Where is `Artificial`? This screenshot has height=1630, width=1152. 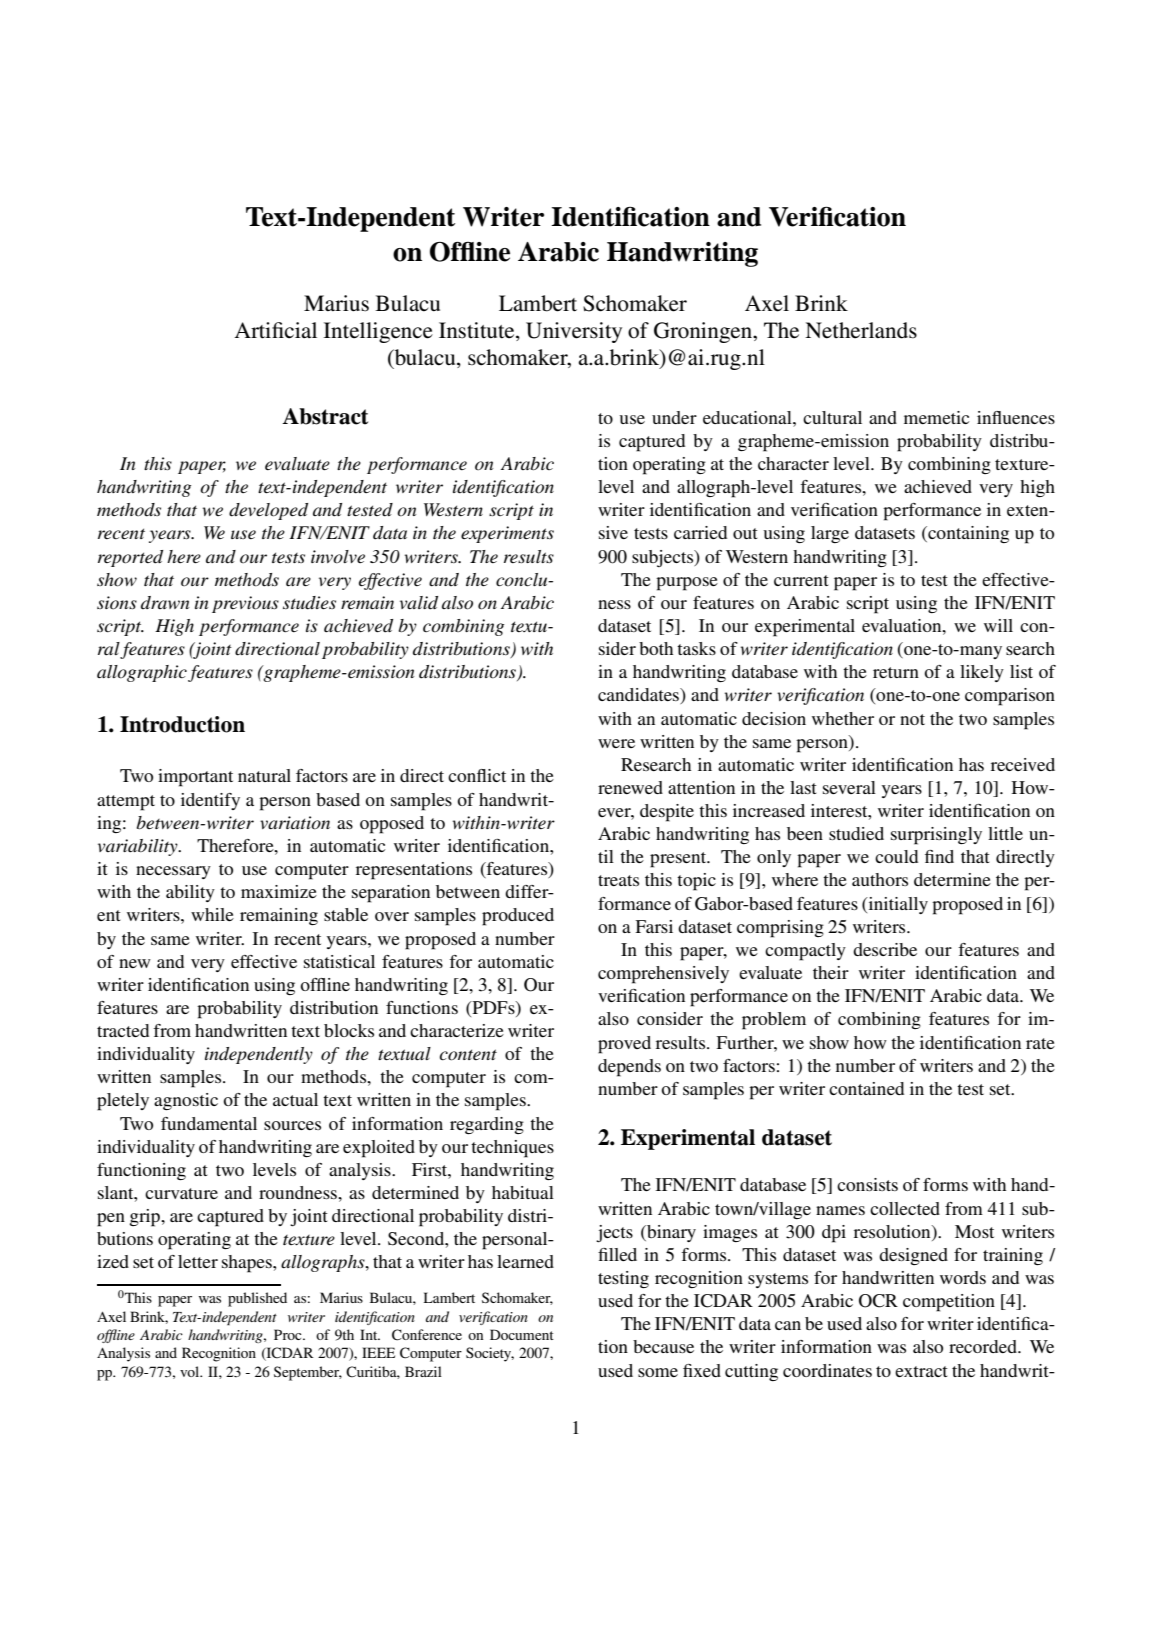 Artificial is located at coordinates (276, 330).
